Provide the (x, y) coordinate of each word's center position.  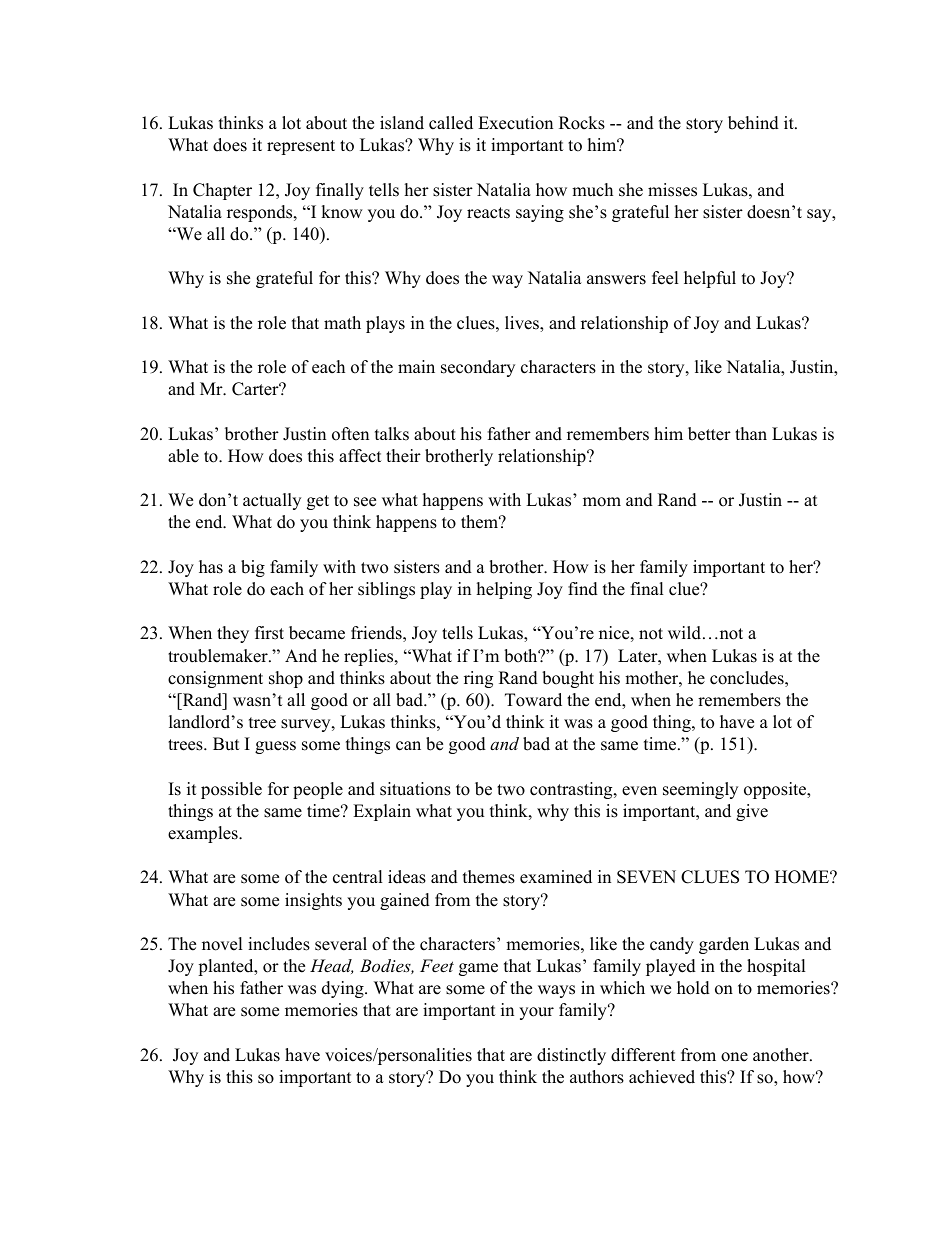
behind (753, 123)
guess (275, 747)
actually (272, 501)
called (451, 123)
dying (344, 989)
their (403, 456)
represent (301, 147)
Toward (533, 700)
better (709, 434)
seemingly (700, 790)
